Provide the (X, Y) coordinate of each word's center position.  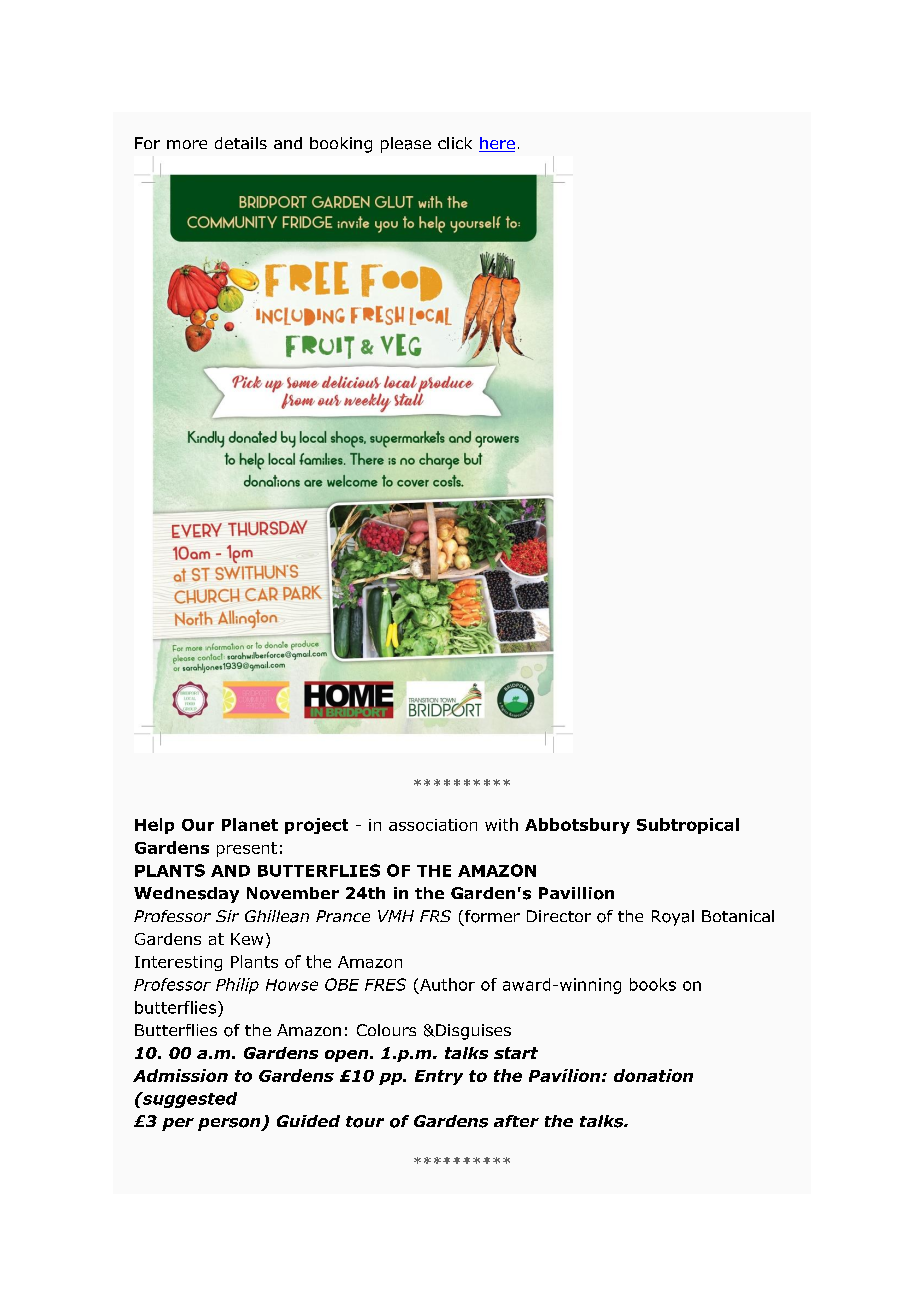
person (230, 1124)
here (497, 144)
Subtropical (688, 826)
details (241, 143)
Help (154, 826)
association (433, 825)
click (455, 143)
